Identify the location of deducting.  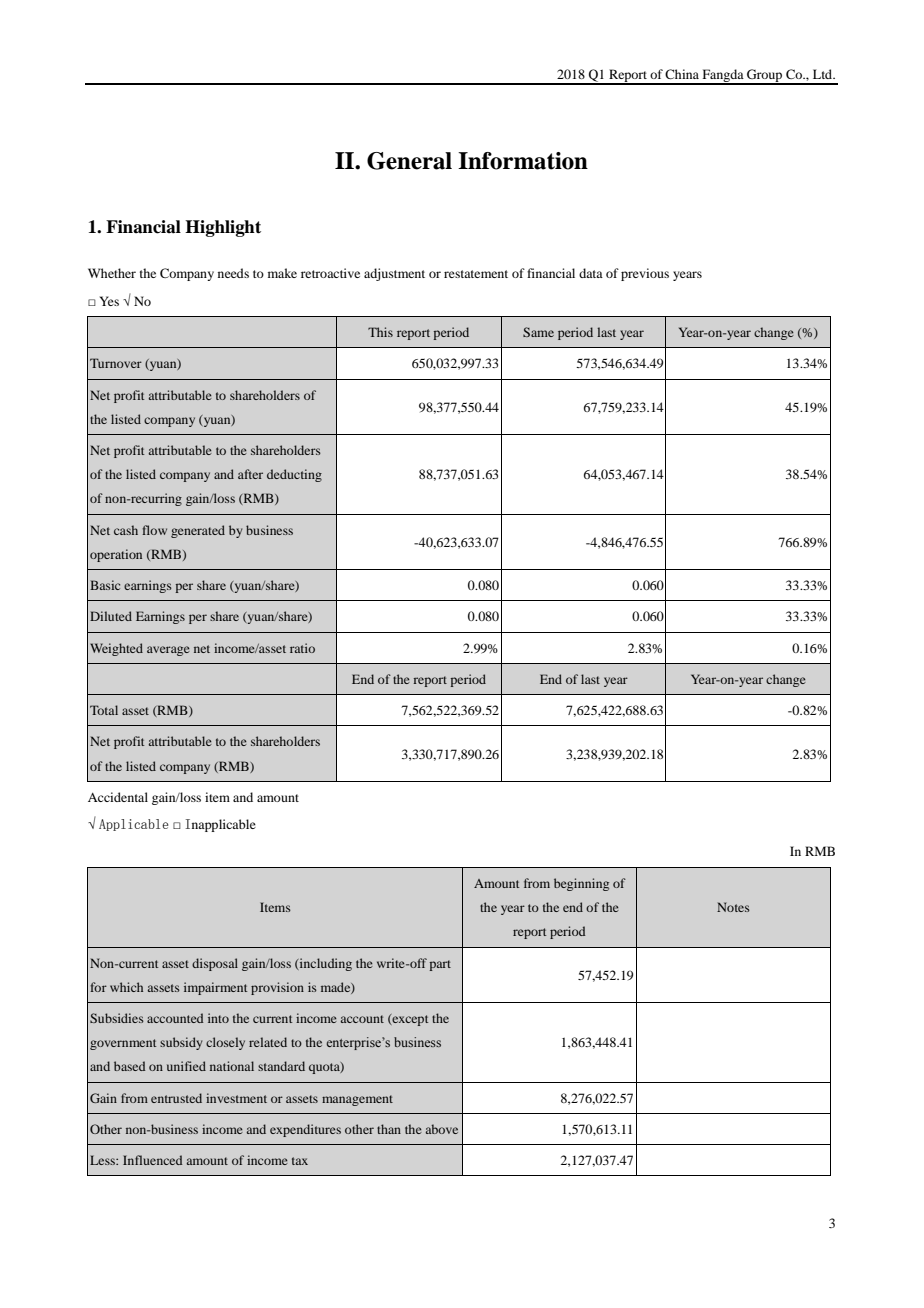
(294, 475).
